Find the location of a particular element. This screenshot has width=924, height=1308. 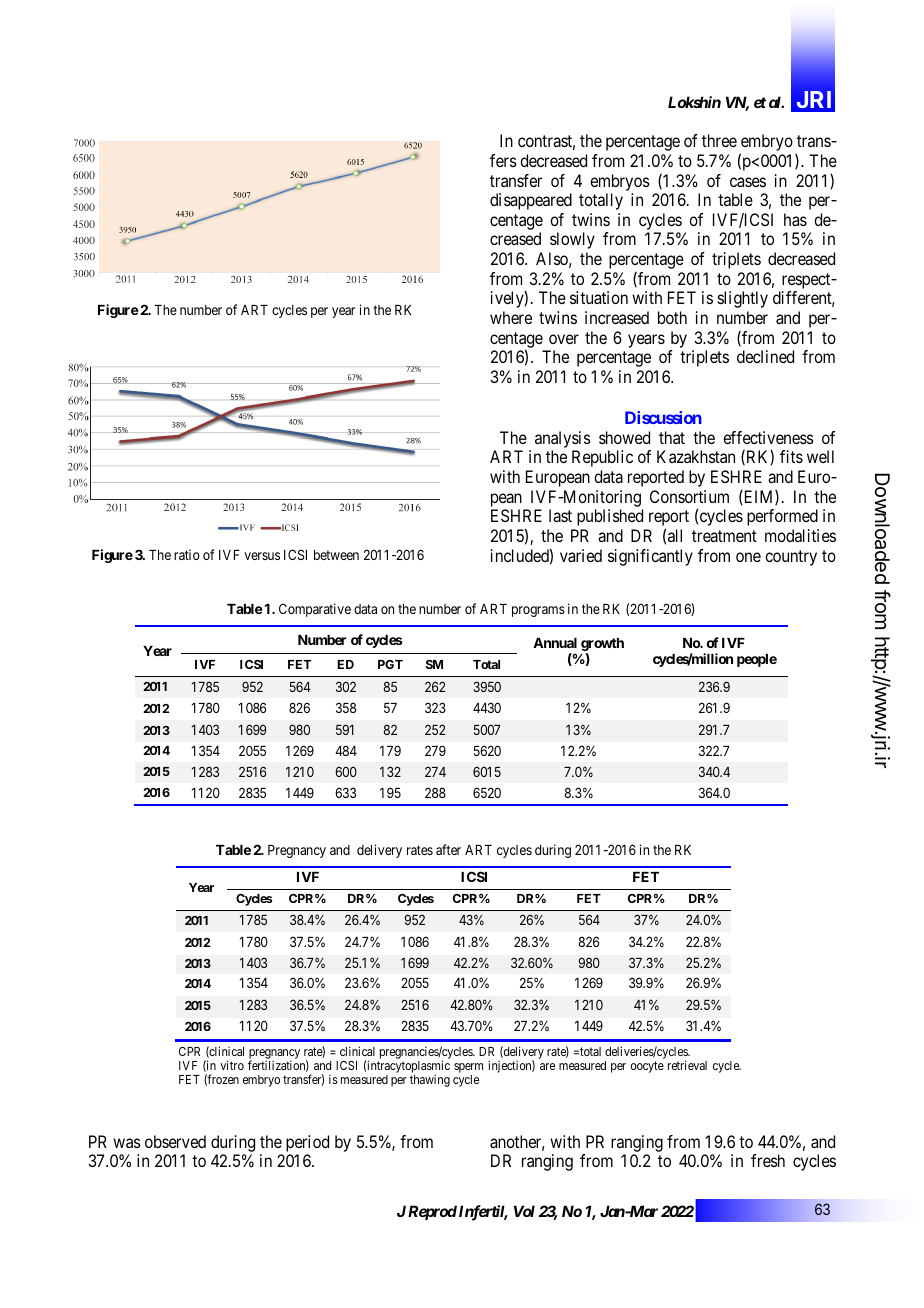

PGT is located at coordinates (390, 664).
